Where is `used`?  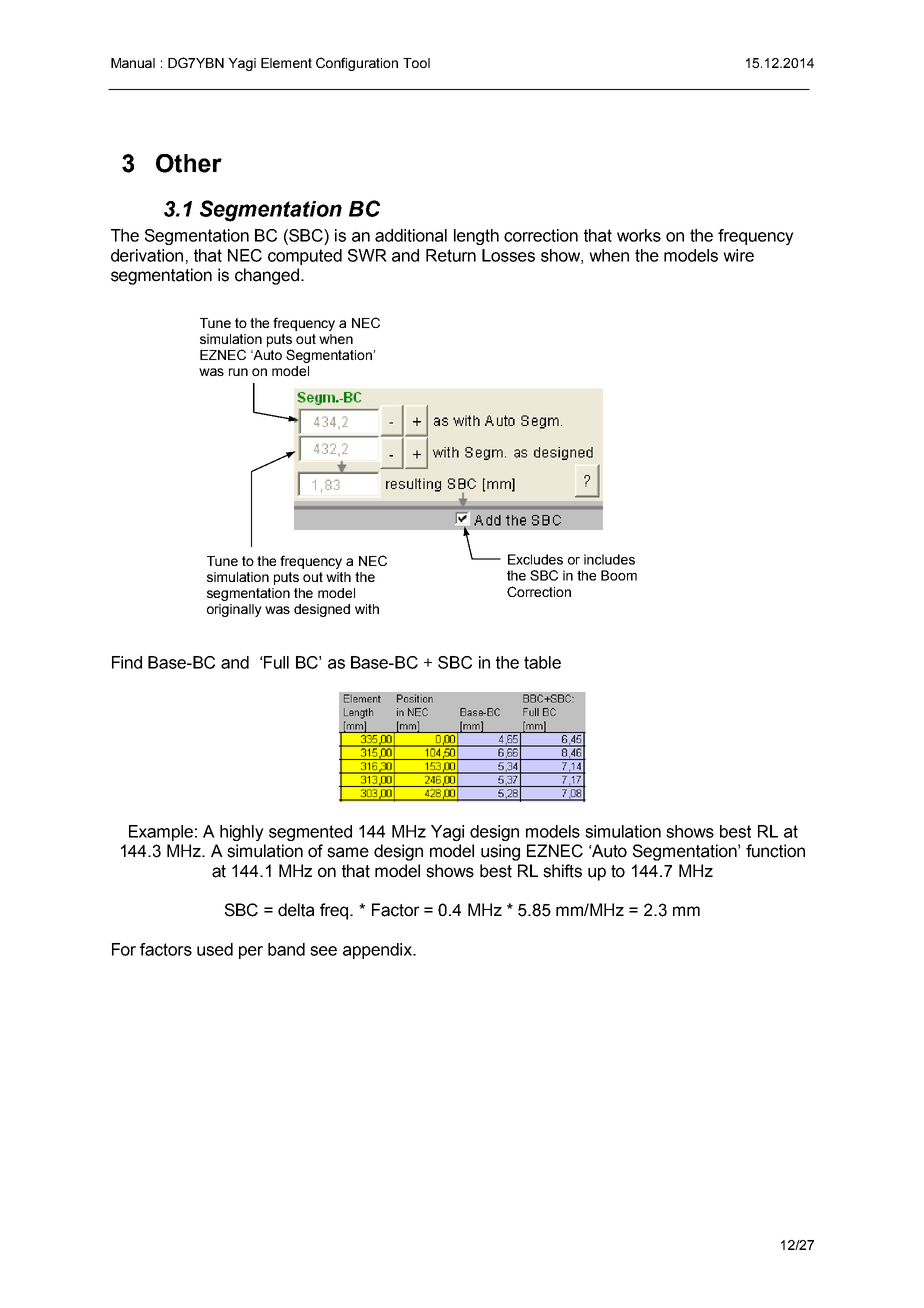 used is located at coordinates (215, 949).
